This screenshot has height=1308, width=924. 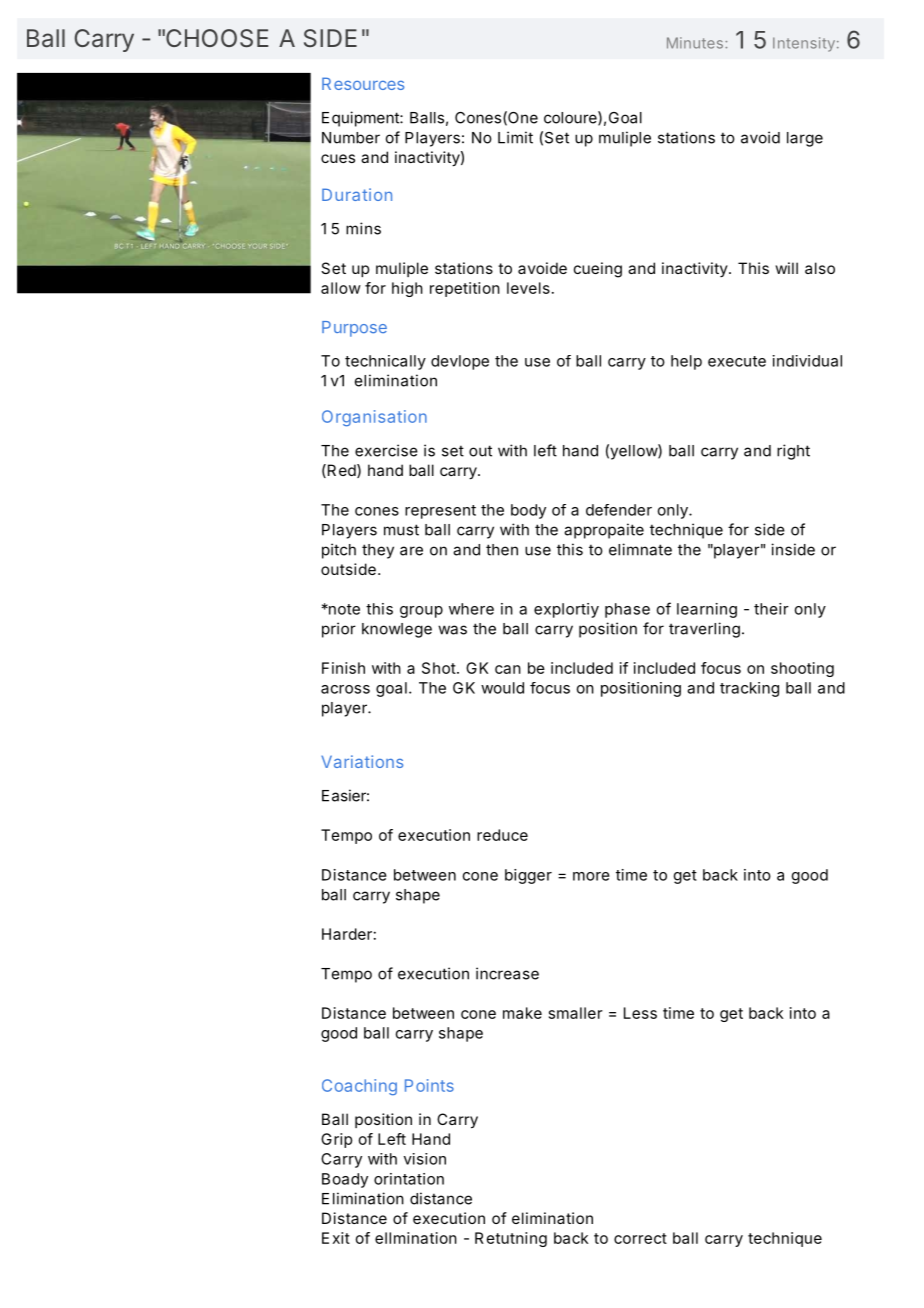 What do you see at coordinates (515, 137) in the screenshot?
I see `Limit` at bounding box center [515, 137].
